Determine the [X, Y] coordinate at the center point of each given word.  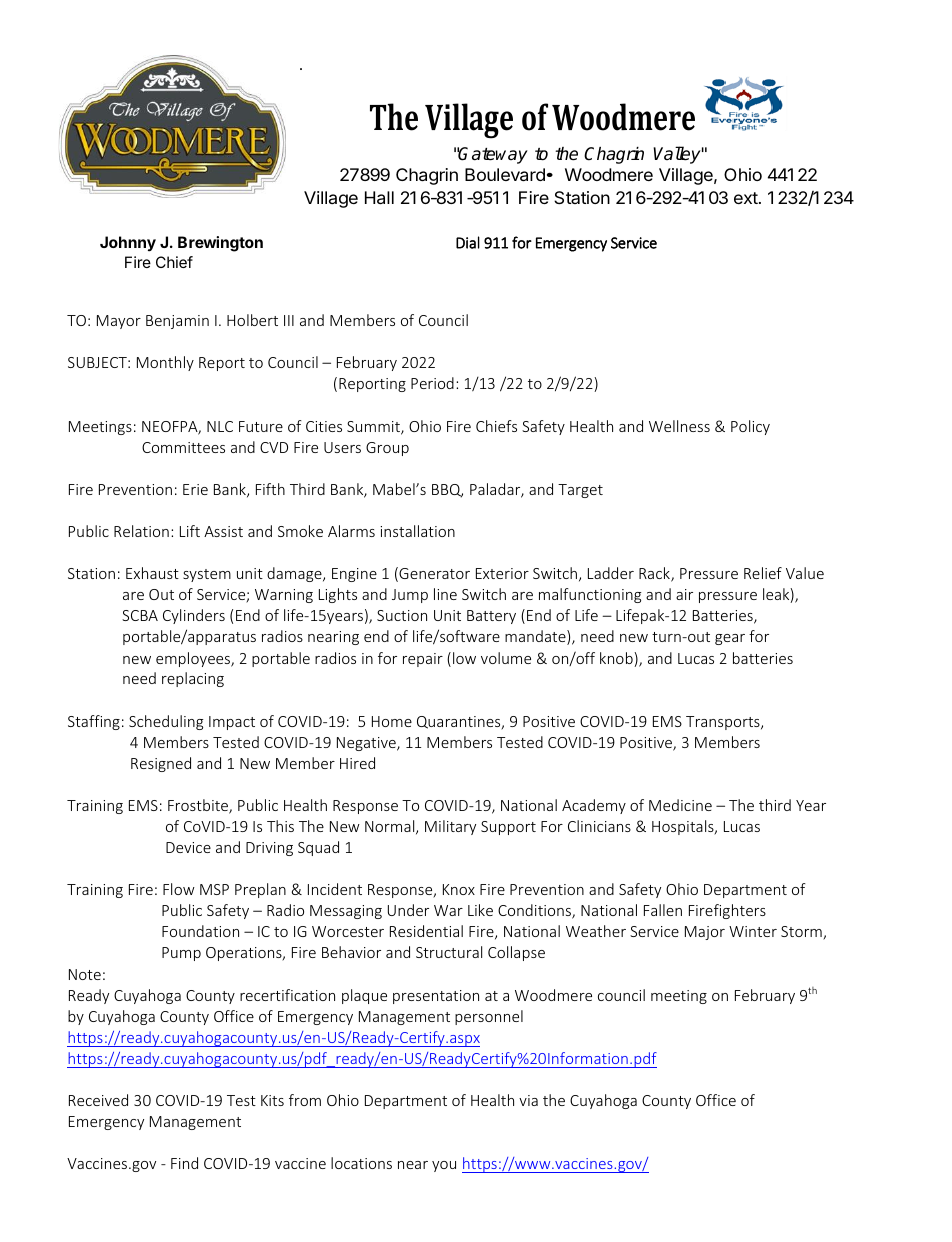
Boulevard [505, 174]
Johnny [128, 244]
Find [184, 1163]
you [444, 1166]
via [528, 1100]
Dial [468, 242]
